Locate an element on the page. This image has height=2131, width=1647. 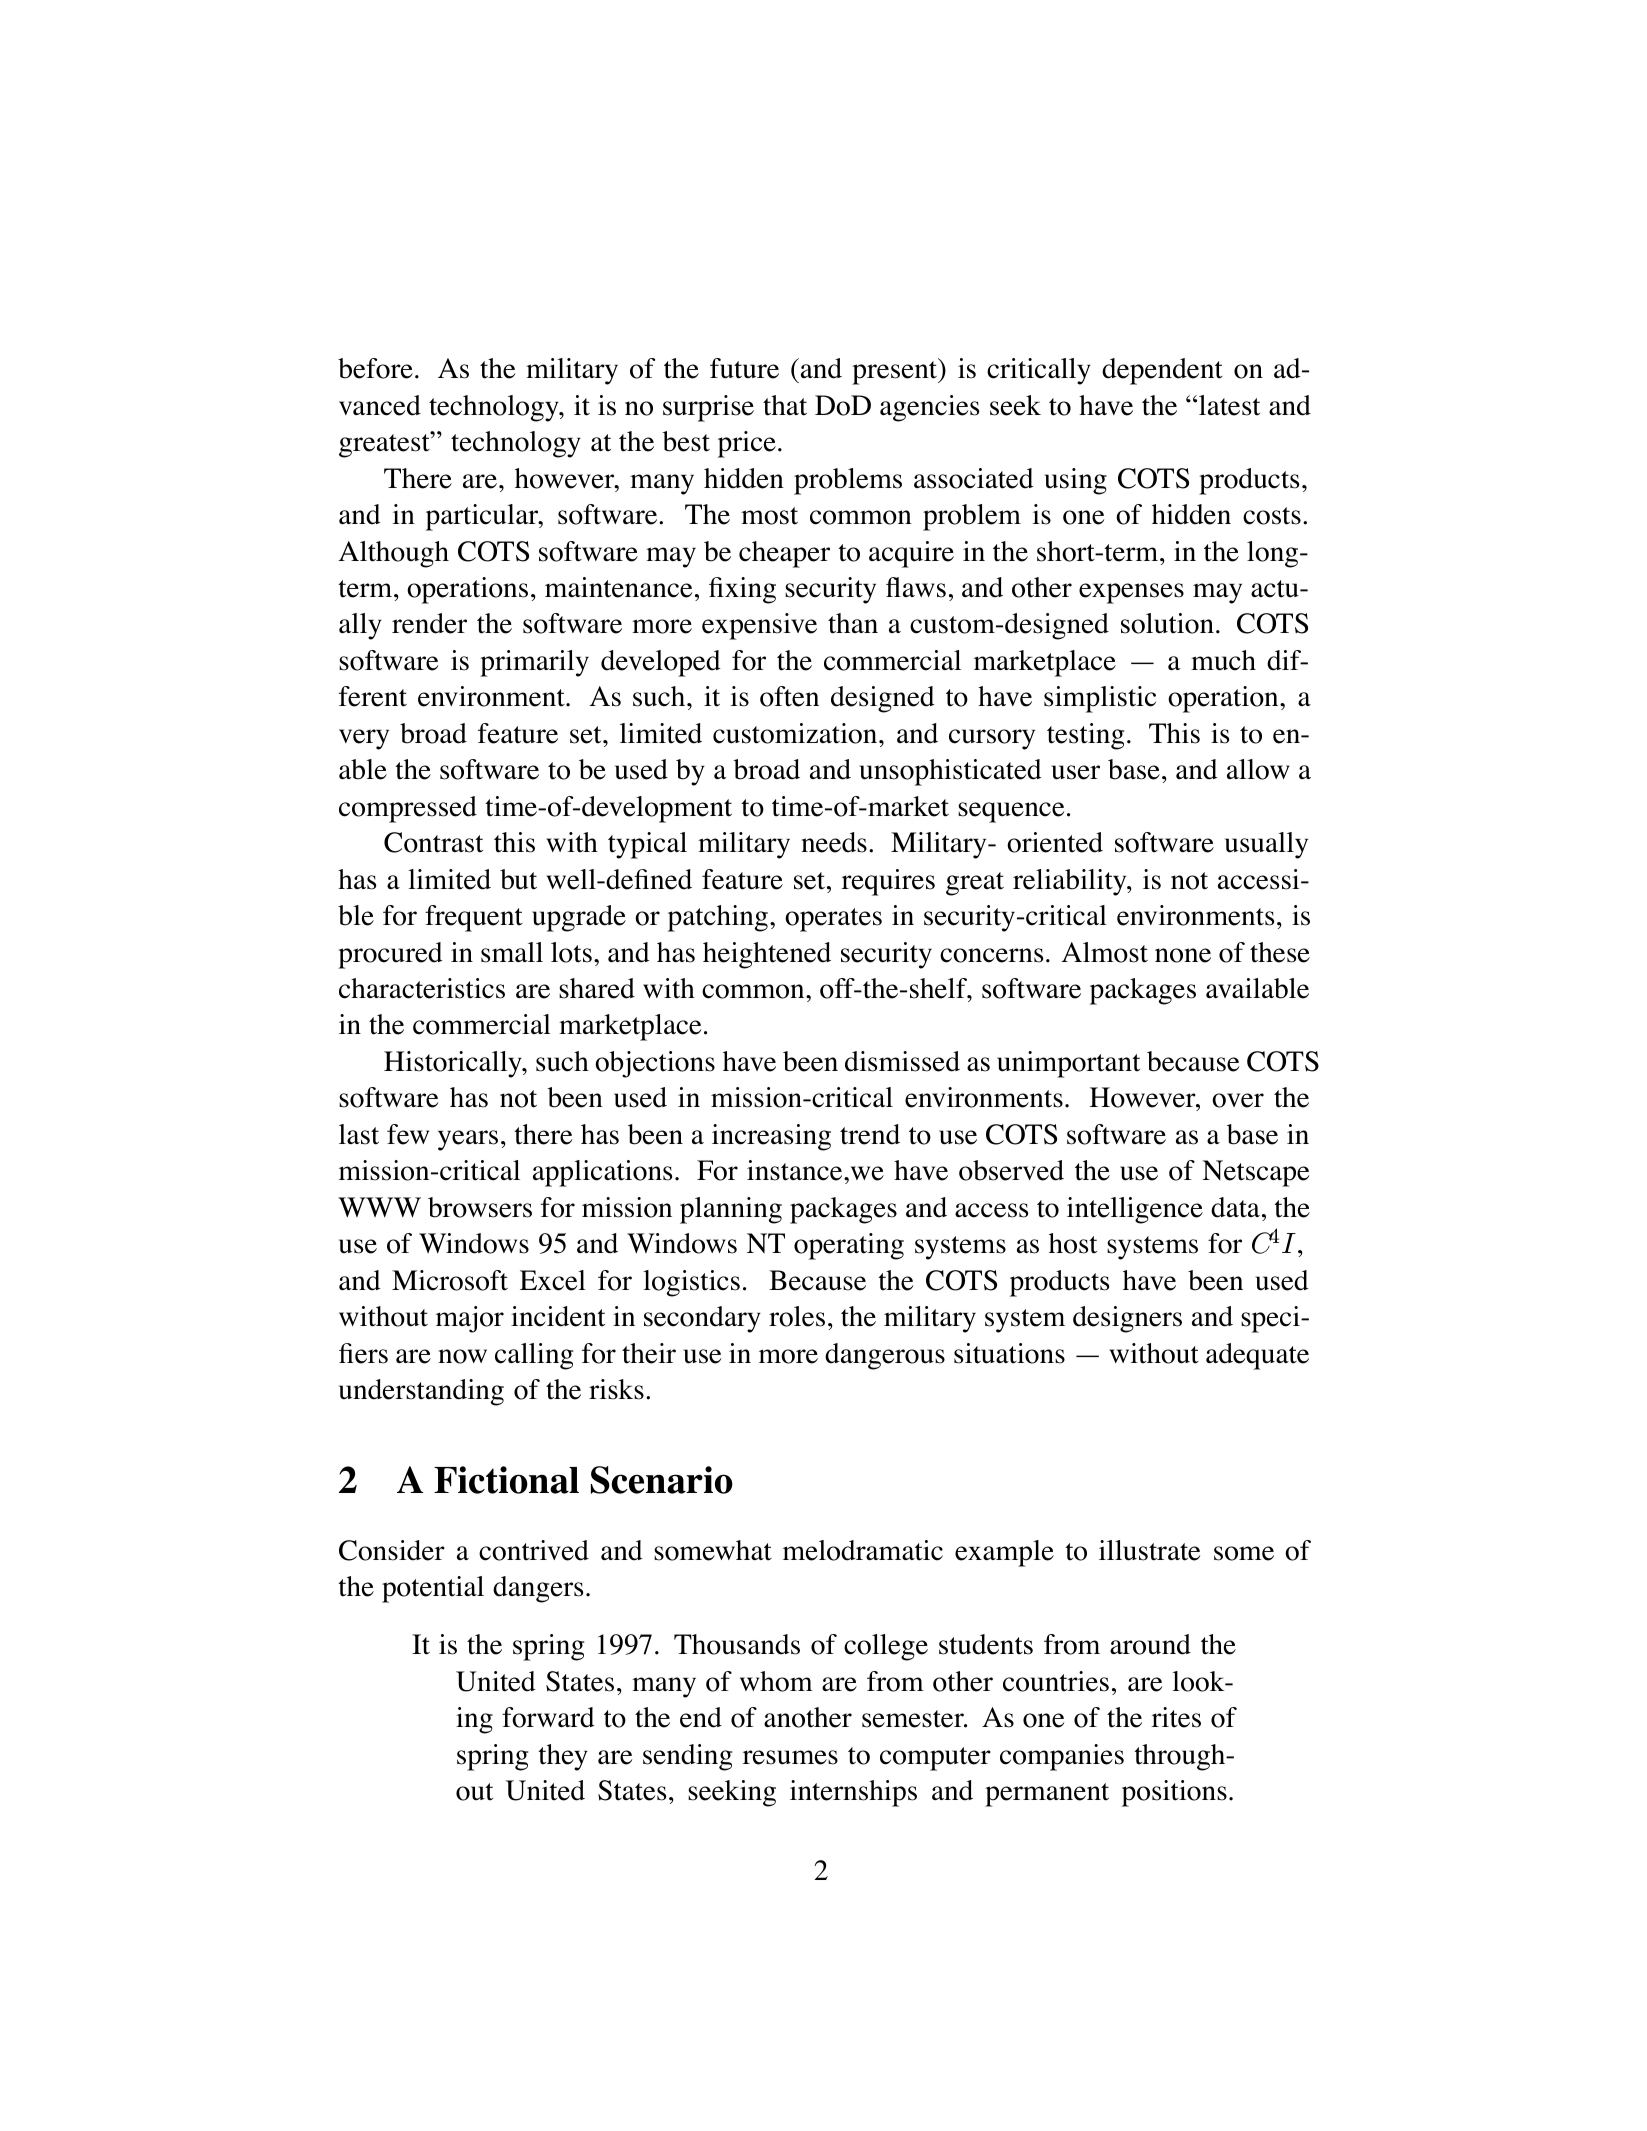
before is located at coordinates (375, 368).
